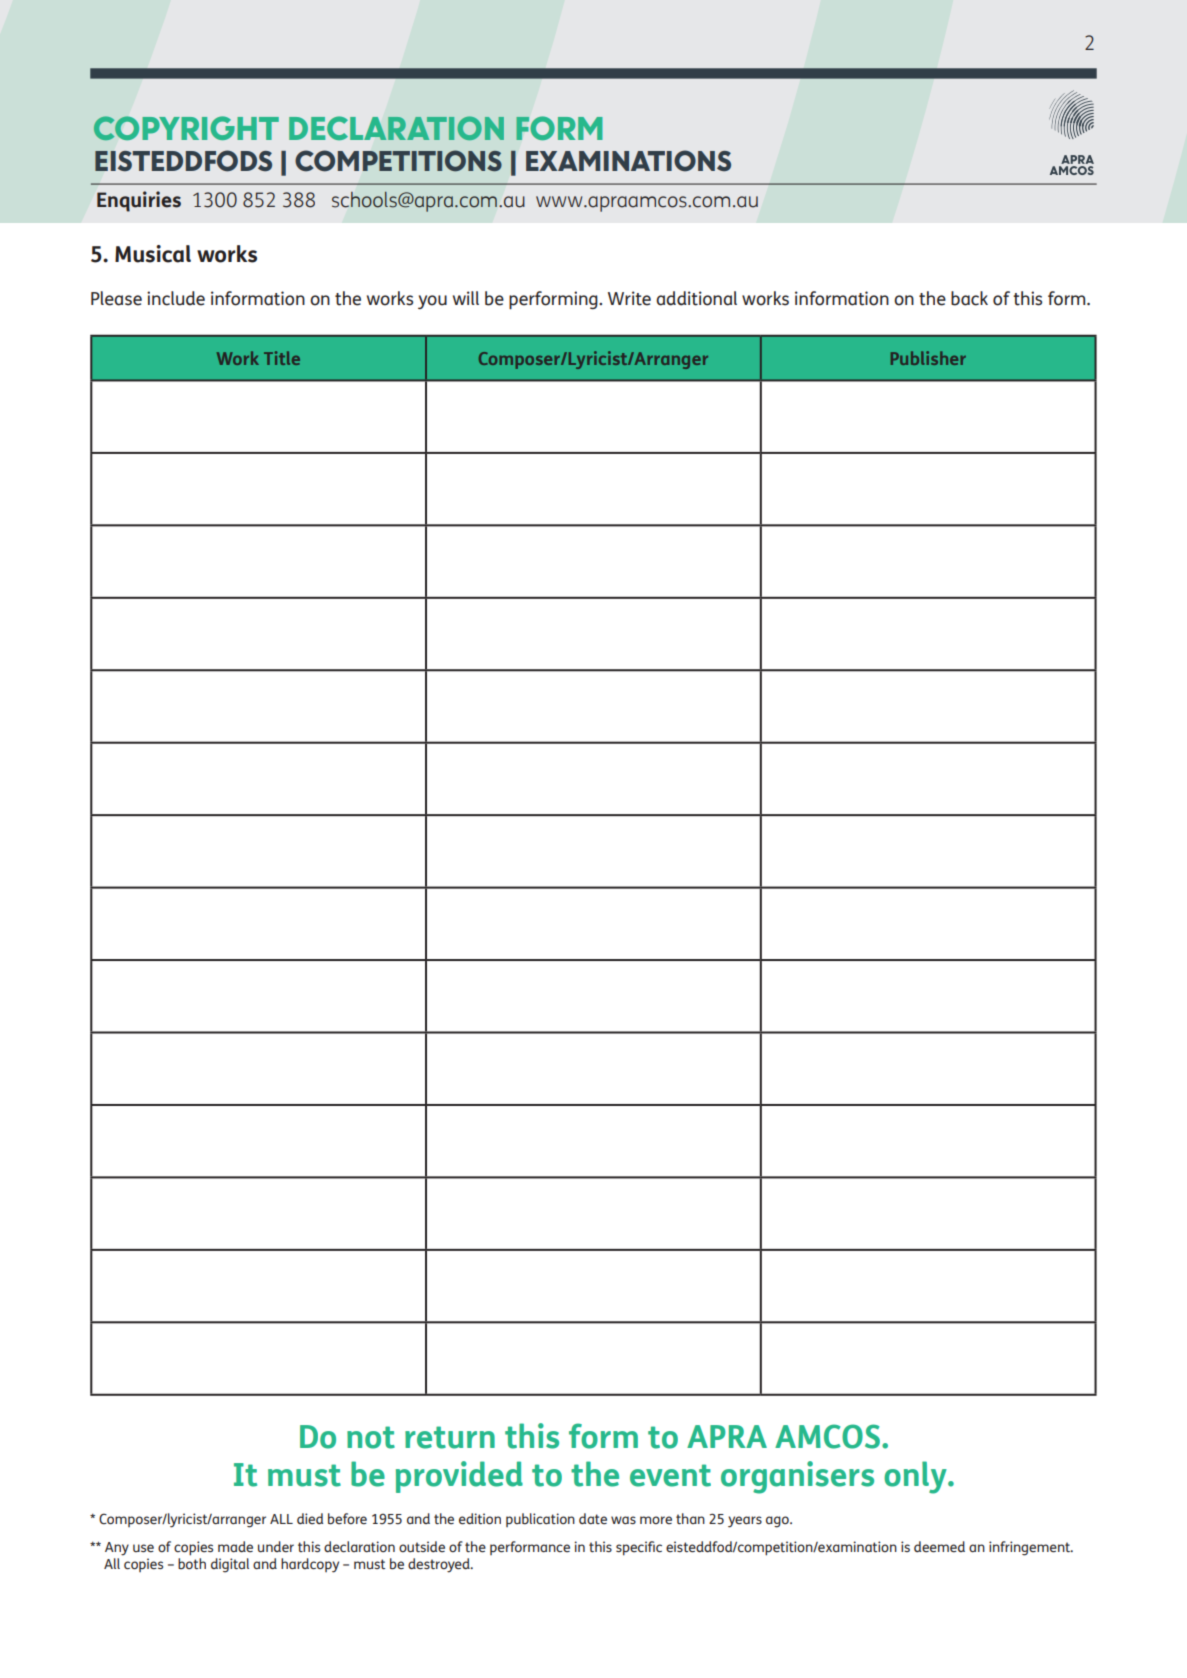 The width and height of the document is (1187, 1678). What do you see at coordinates (235, 1546) in the document?
I see `made` at bounding box center [235, 1546].
